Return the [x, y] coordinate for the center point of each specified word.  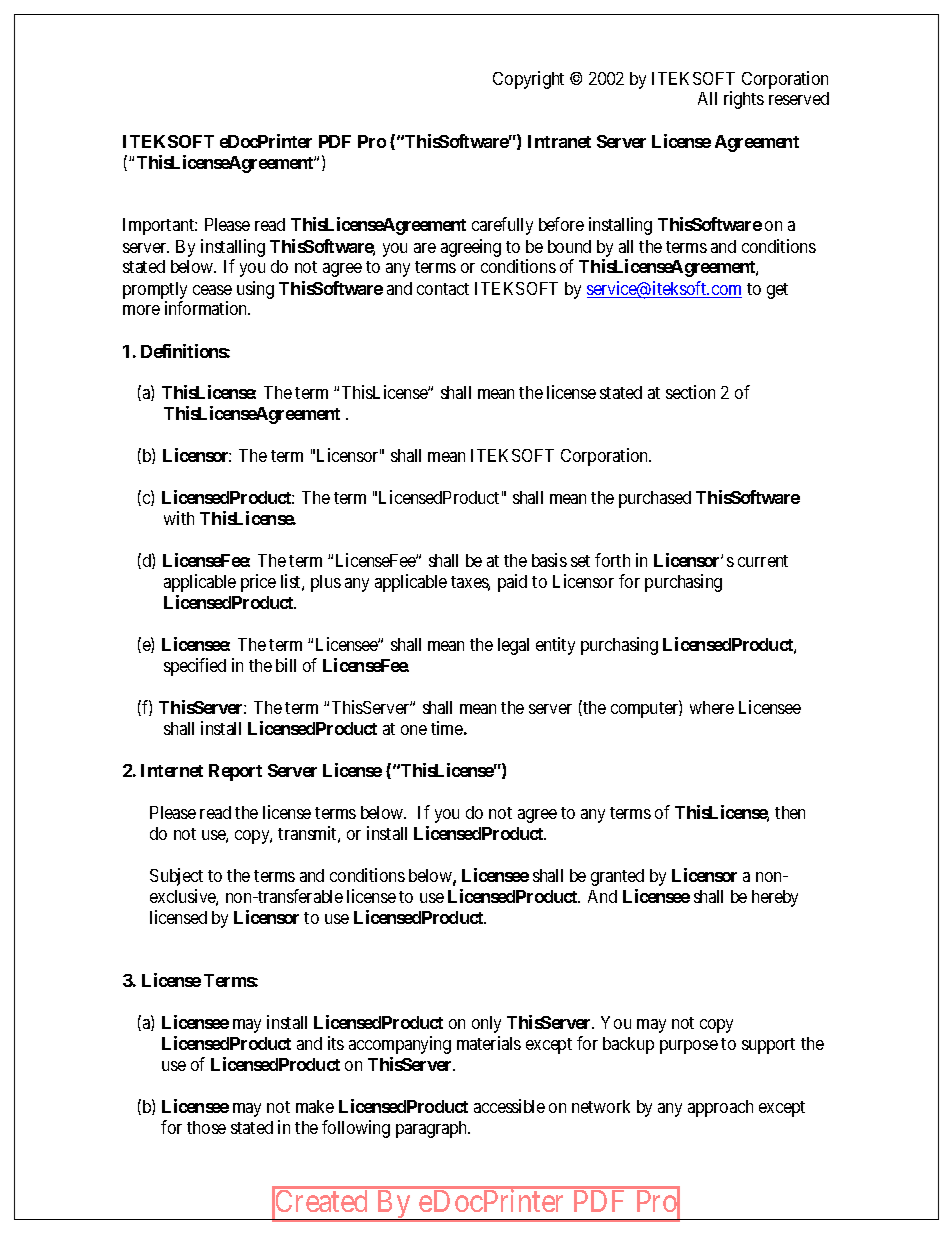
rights [744, 100]
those [206, 1127]
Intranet [559, 141]
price [258, 583]
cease [212, 290]
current [763, 561]
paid [512, 583]
